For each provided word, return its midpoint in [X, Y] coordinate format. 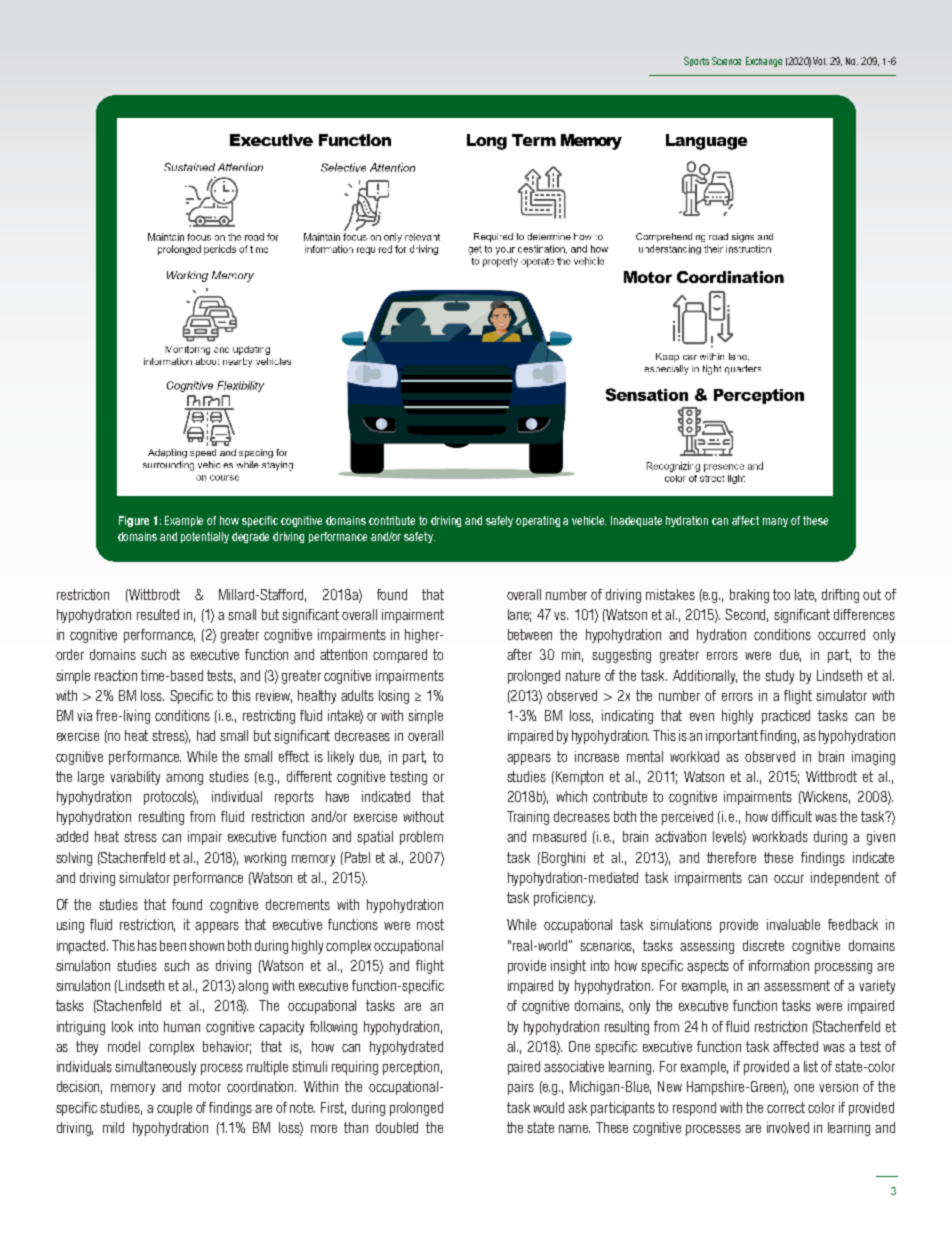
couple [174, 1109]
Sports [696, 61]
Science [726, 61]
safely [499, 521]
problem [421, 838]
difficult [792, 816]
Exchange [764, 62]
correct [786, 1107]
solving [74, 859]
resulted [158, 614]
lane [519, 615]
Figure [134, 521]
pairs [521, 1088]
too [781, 594]
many [775, 522]
